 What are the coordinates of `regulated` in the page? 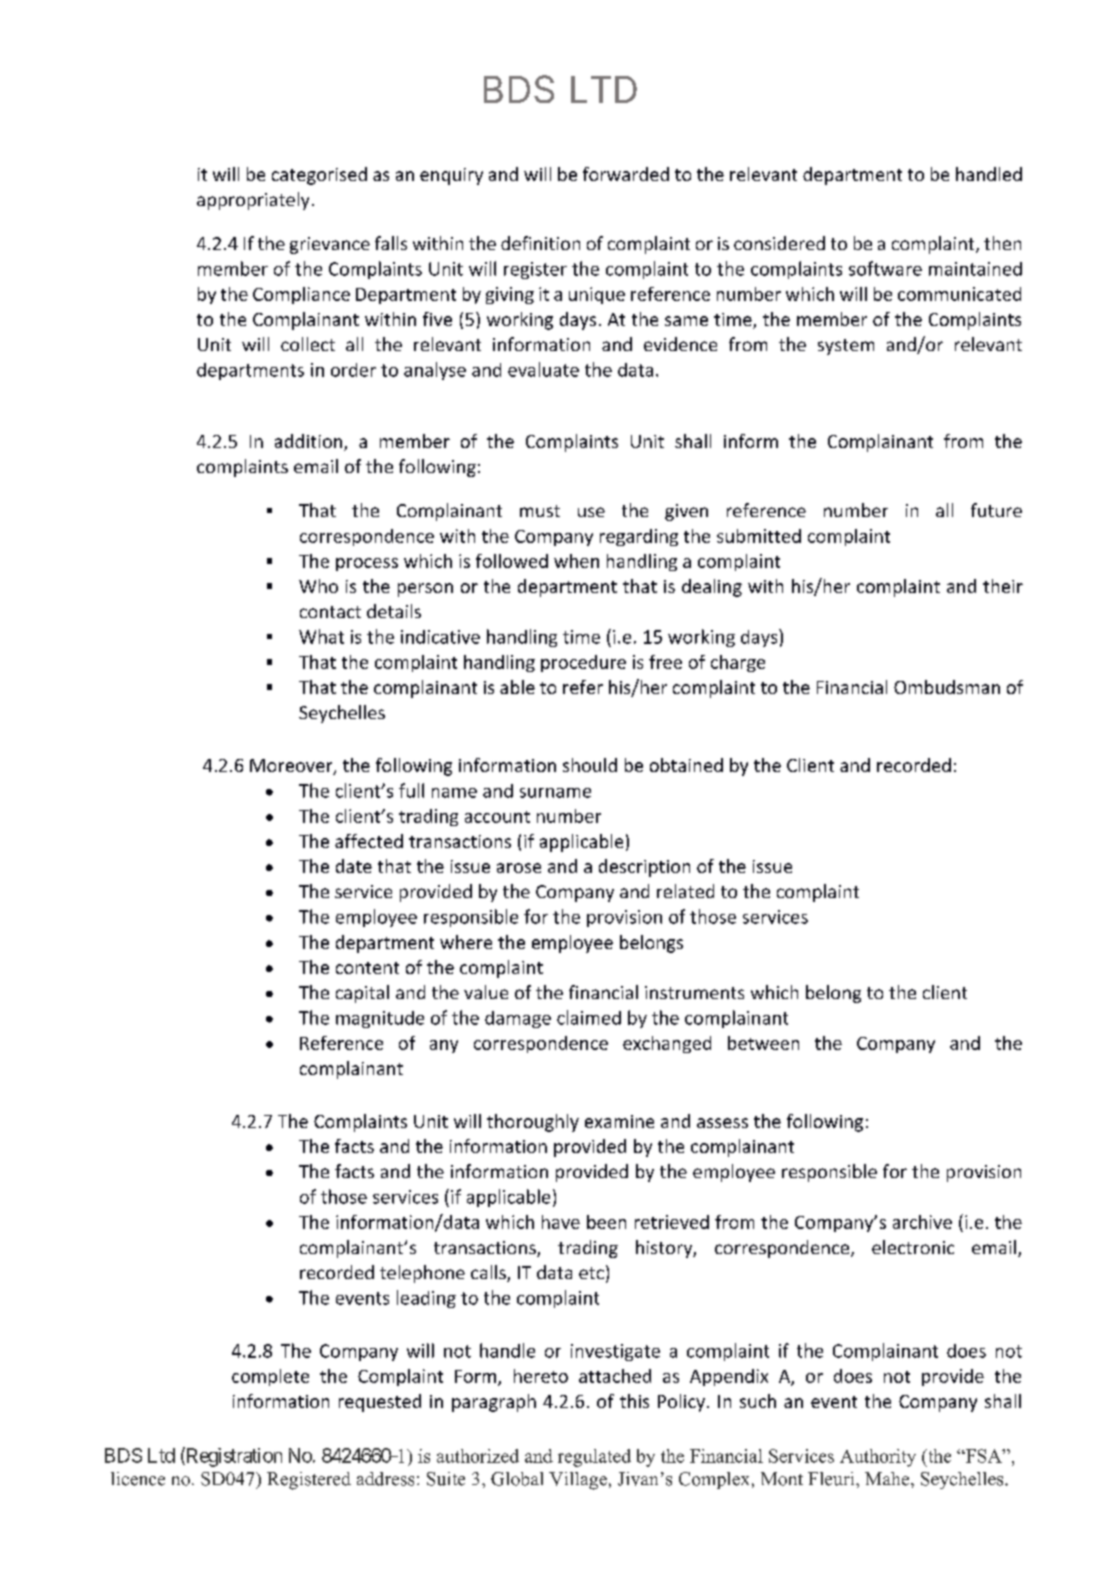 It's located at (594, 1458).
